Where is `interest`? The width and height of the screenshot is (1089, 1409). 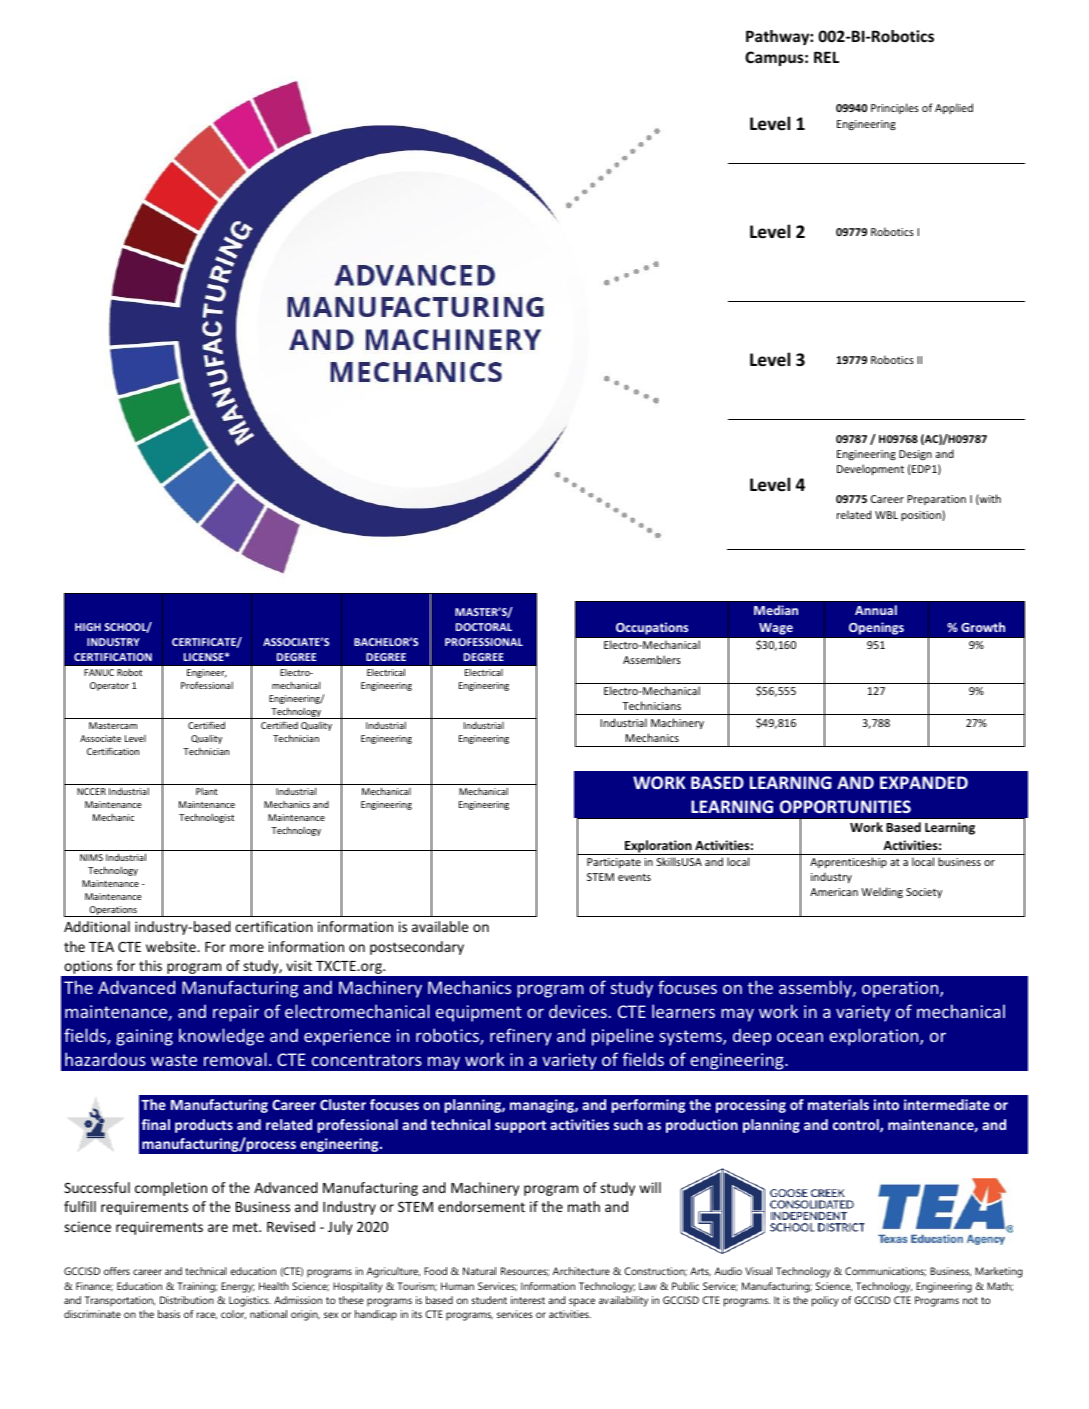 interest is located at coordinates (528, 1300).
